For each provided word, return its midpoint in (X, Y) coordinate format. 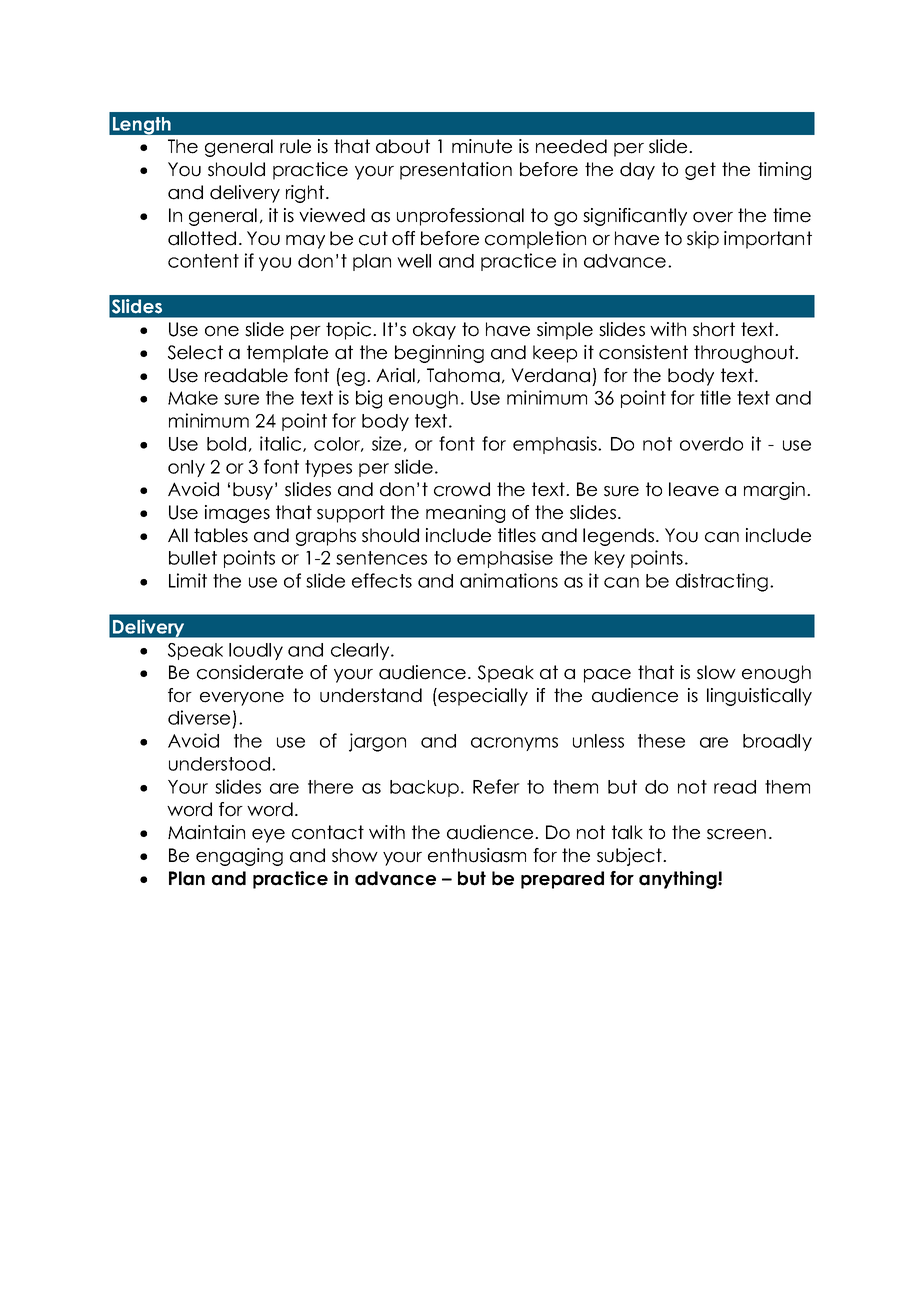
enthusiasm (477, 855)
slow (716, 672)
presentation (456, 171)
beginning (439, 354)
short (714, 329)
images (237, 514)
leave (694, 489)
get (700, 171)
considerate (250, 672)
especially (482, 697)
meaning (465, 514)
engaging (239, 857)
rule (295, 146)
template (287, 354)
